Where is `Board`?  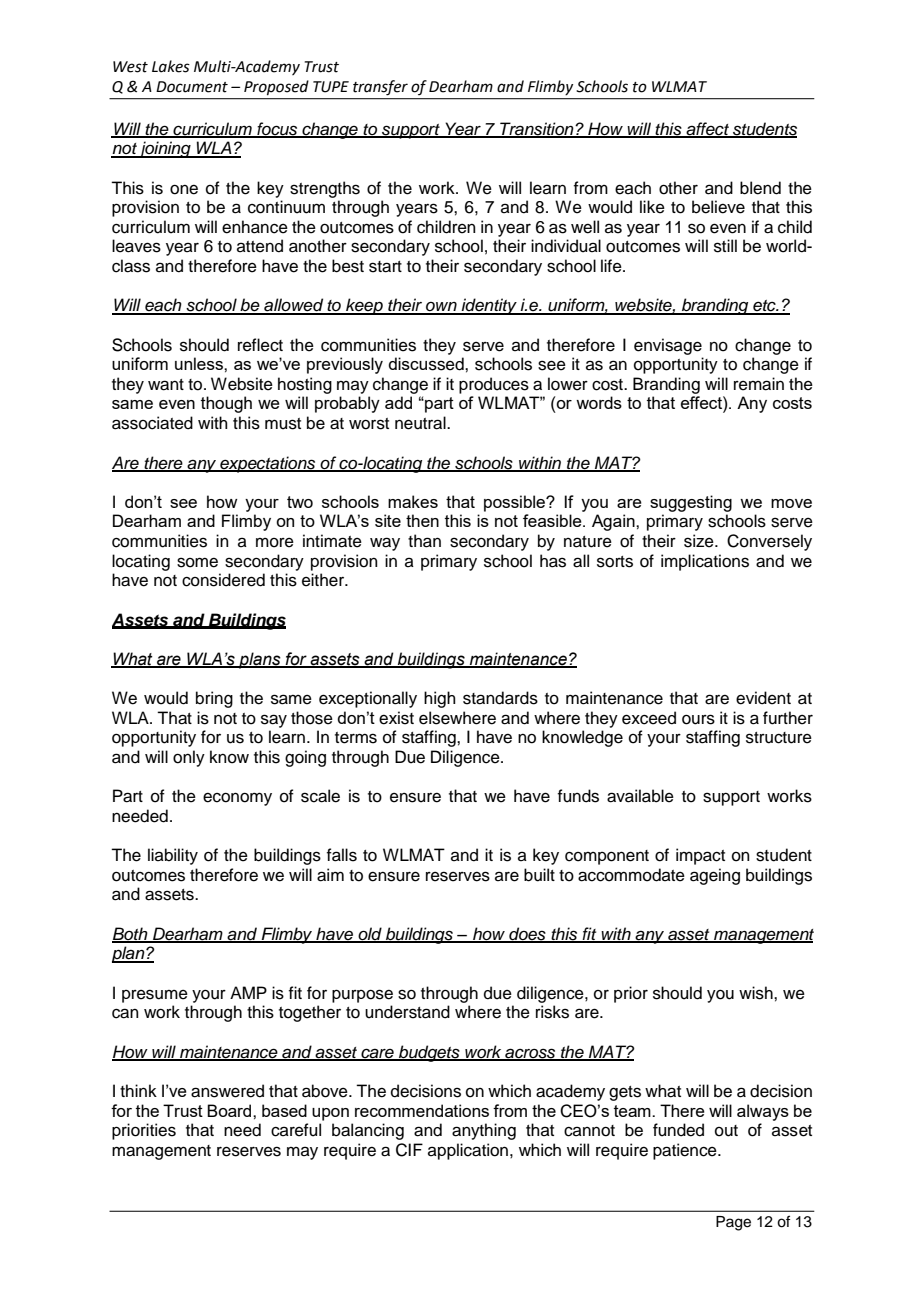
Board is located at coordinates (230, 1110).
